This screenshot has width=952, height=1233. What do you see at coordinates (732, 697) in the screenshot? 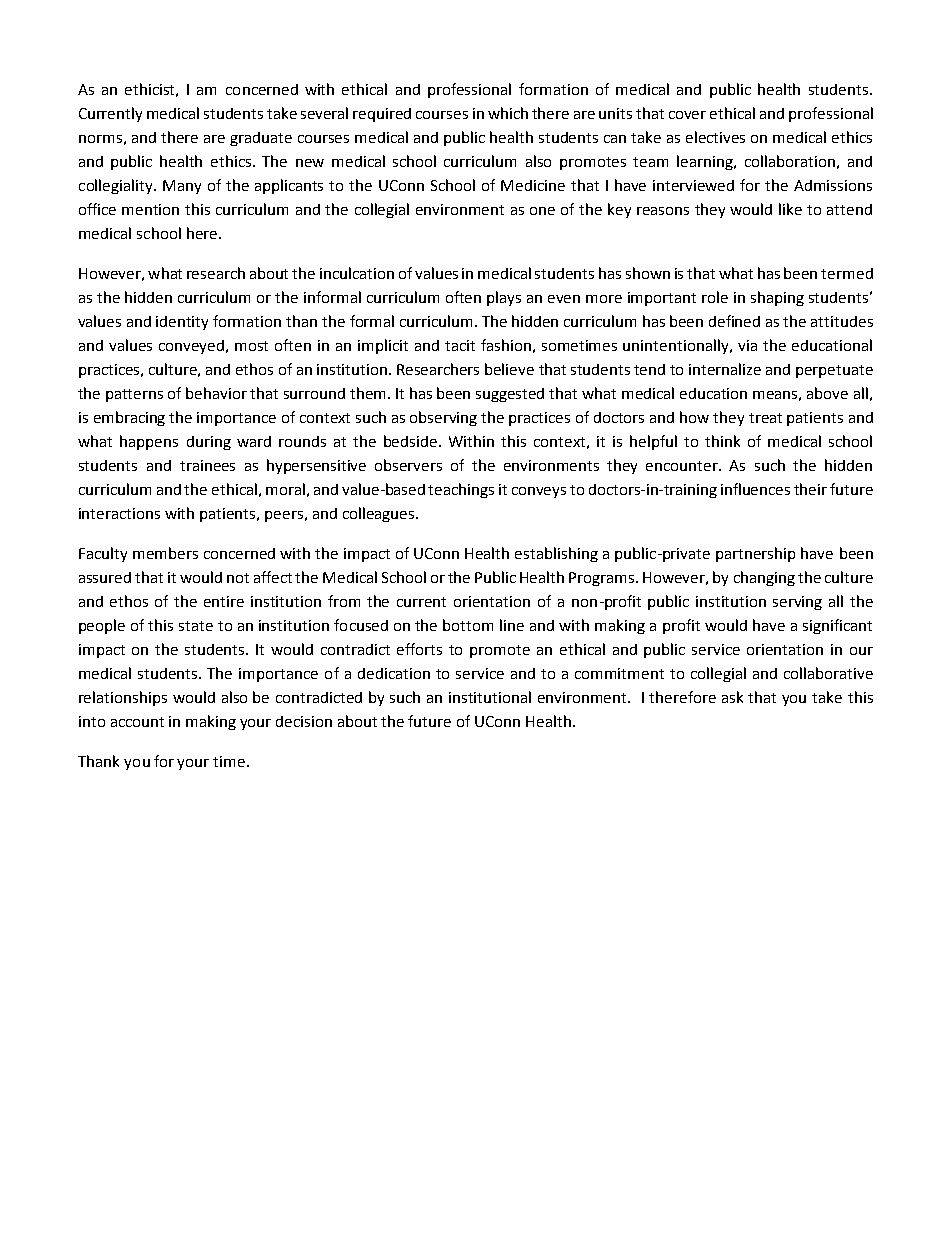
I see `ask` at bounding box center [732, 697].
